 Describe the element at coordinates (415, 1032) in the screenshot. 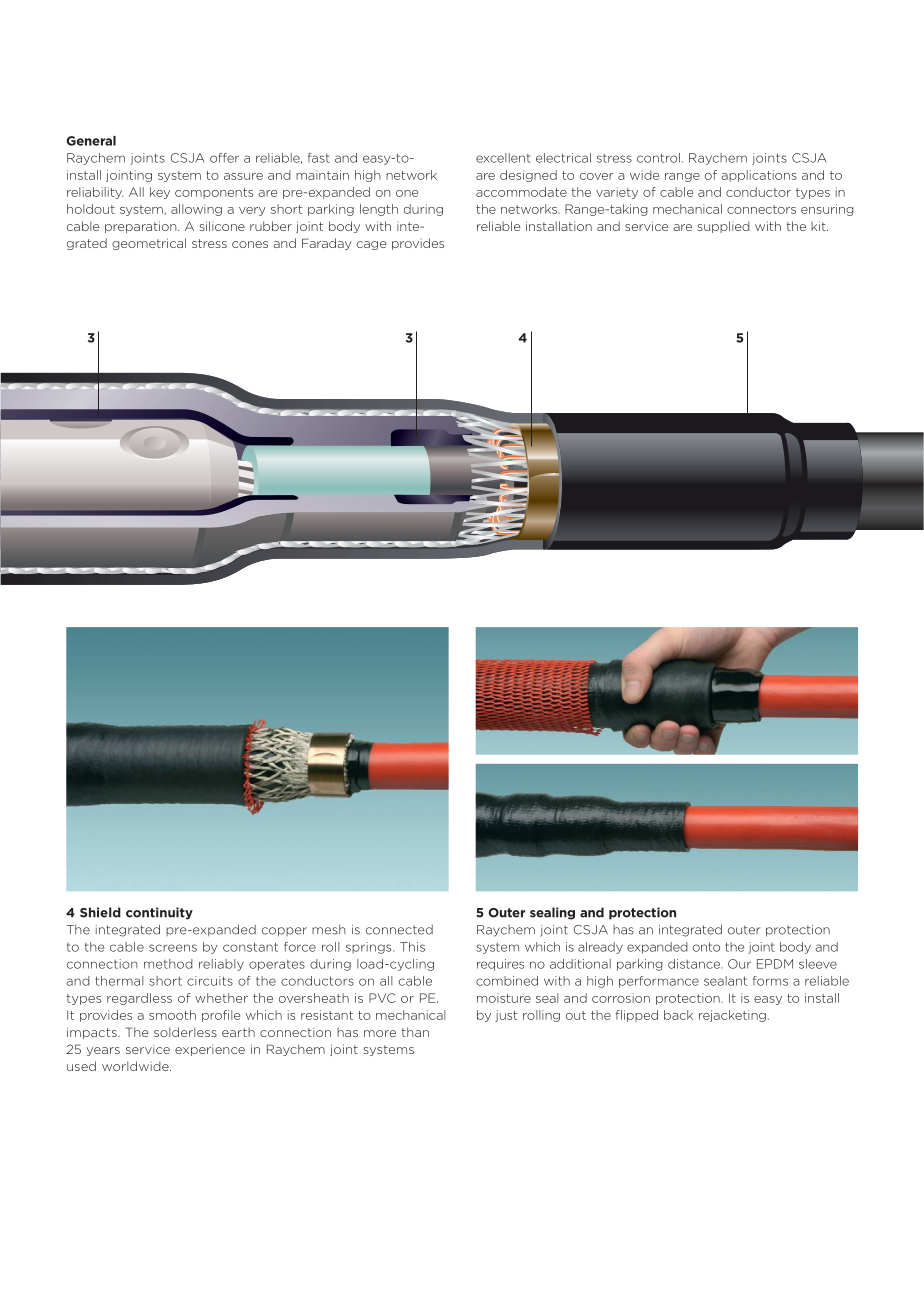

I see `than` at that location.
